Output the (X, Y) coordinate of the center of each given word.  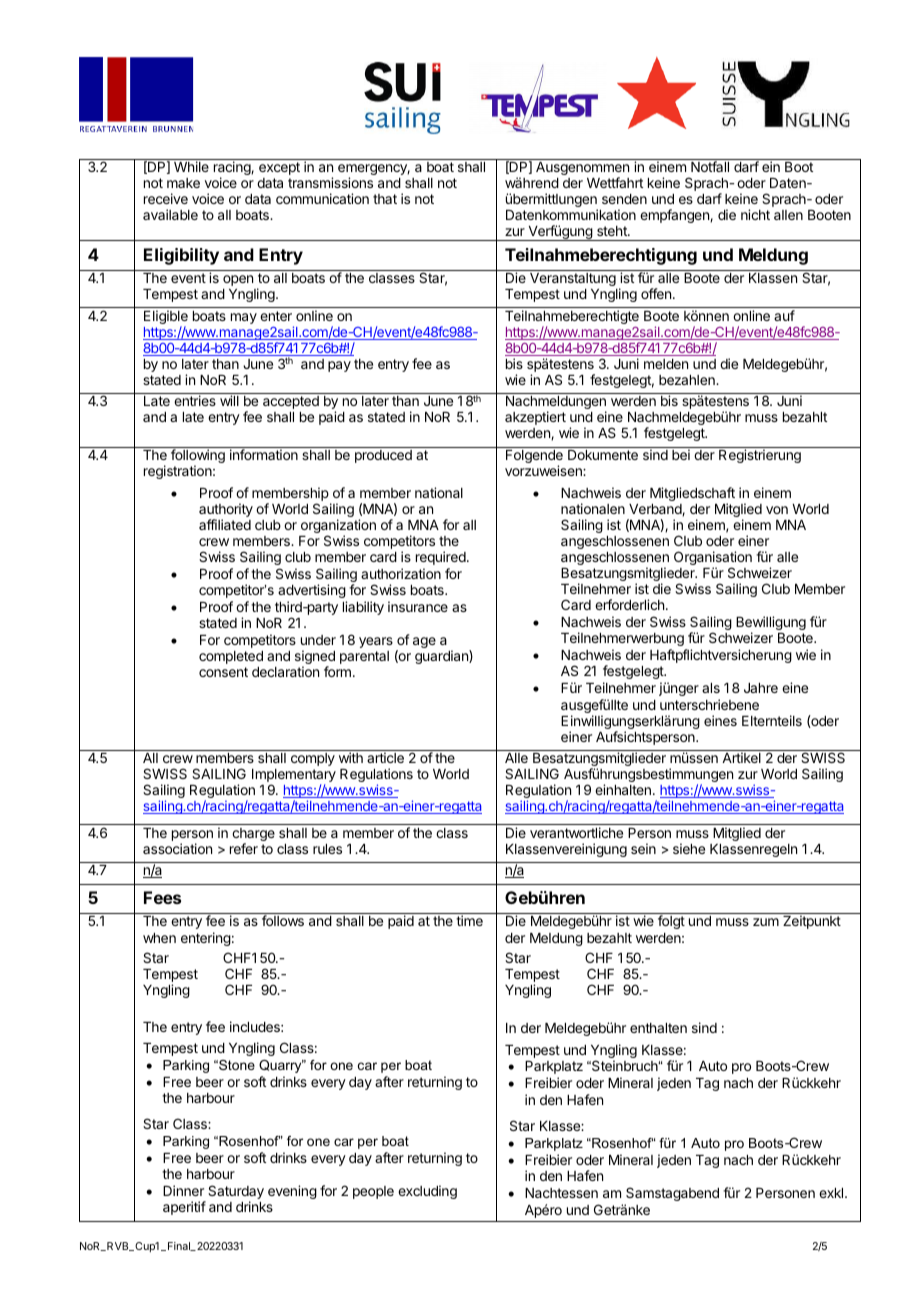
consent (223, 672)
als (711, 688)
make (183, 183)
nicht (755, 214)
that (385, 199)
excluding (427, 1192)
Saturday (236, 1193)
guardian (442, 657)
